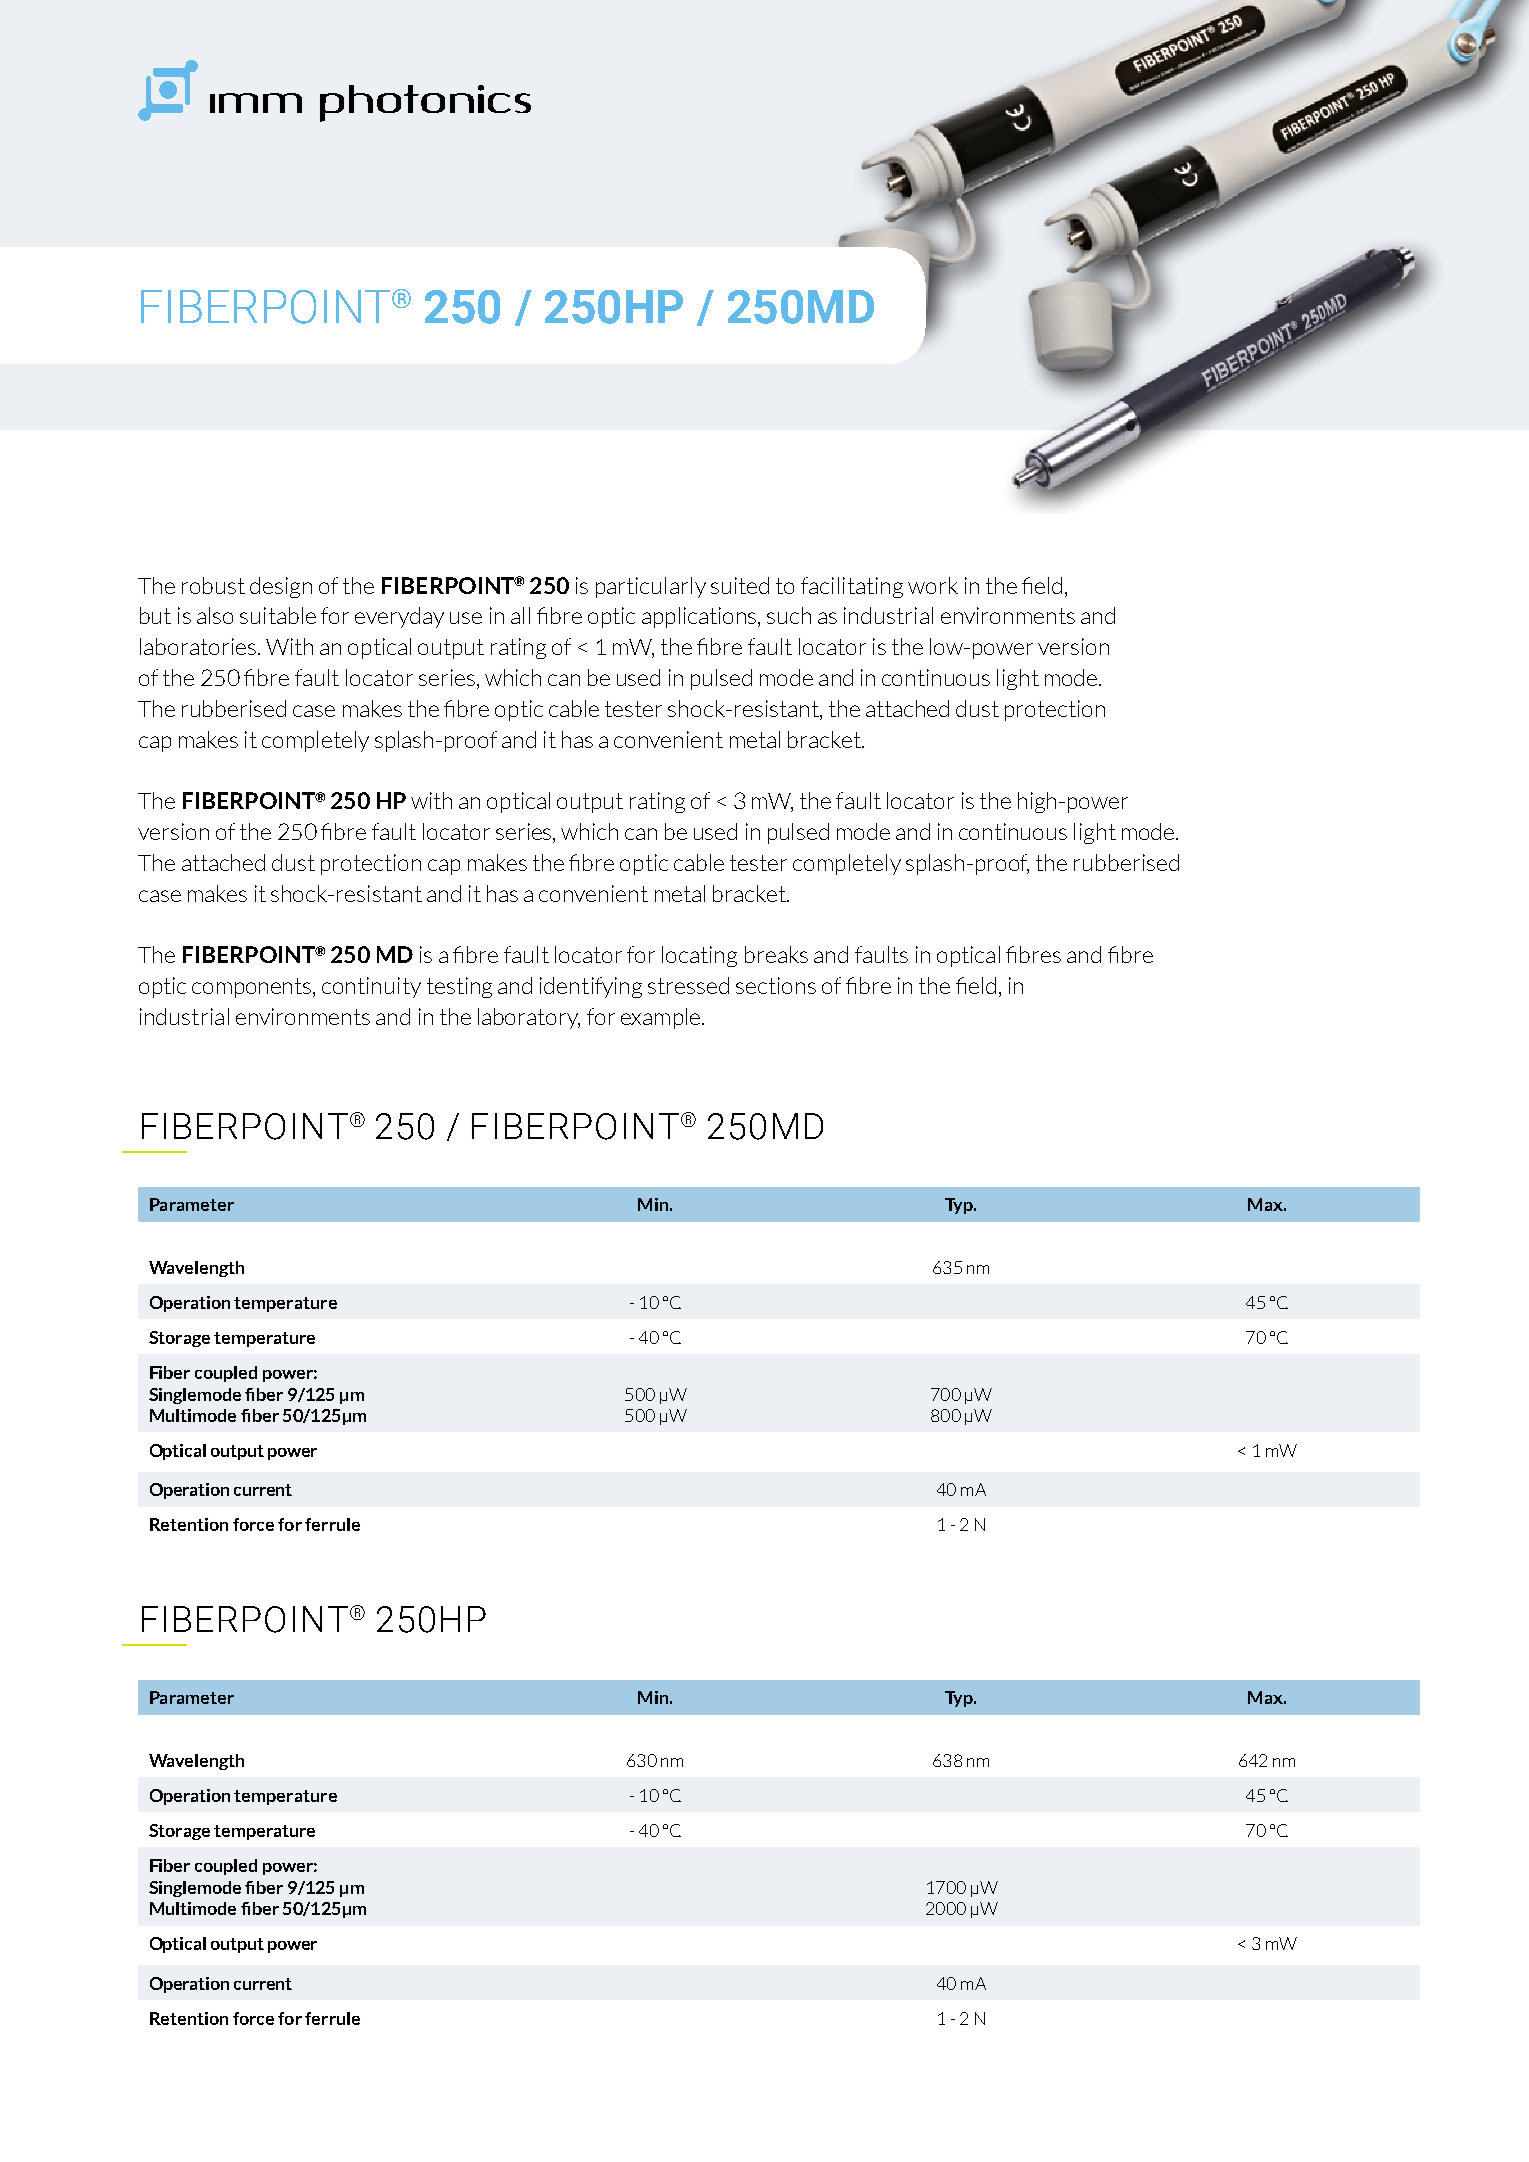 The image size is (1529, 2162). What do you see at coordinates (852, 587) in the screenshot?
I see `facilitating` at bounding box center [852, 587].
